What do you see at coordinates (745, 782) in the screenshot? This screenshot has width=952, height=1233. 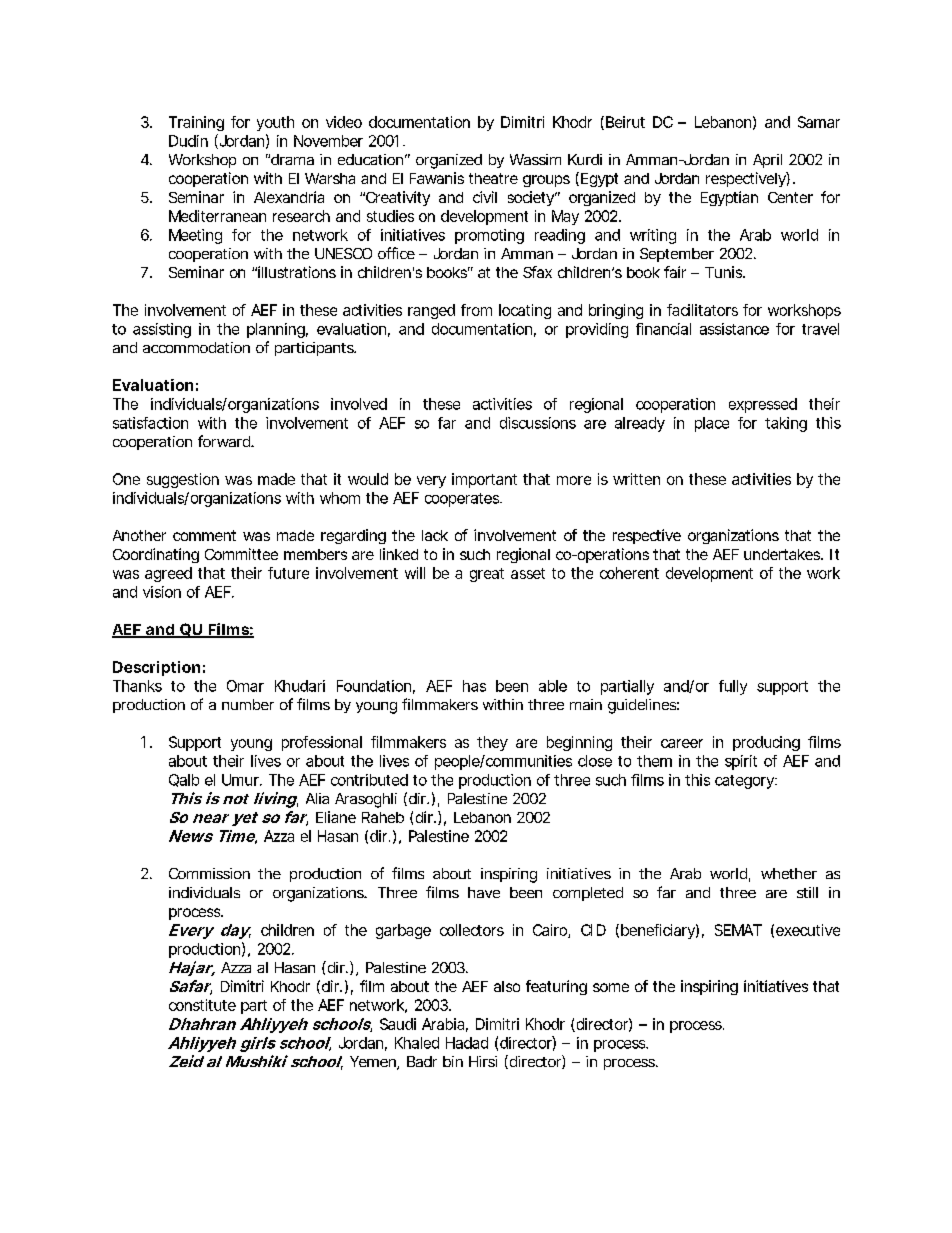 I see `category` at bounding box center [745, 782].
